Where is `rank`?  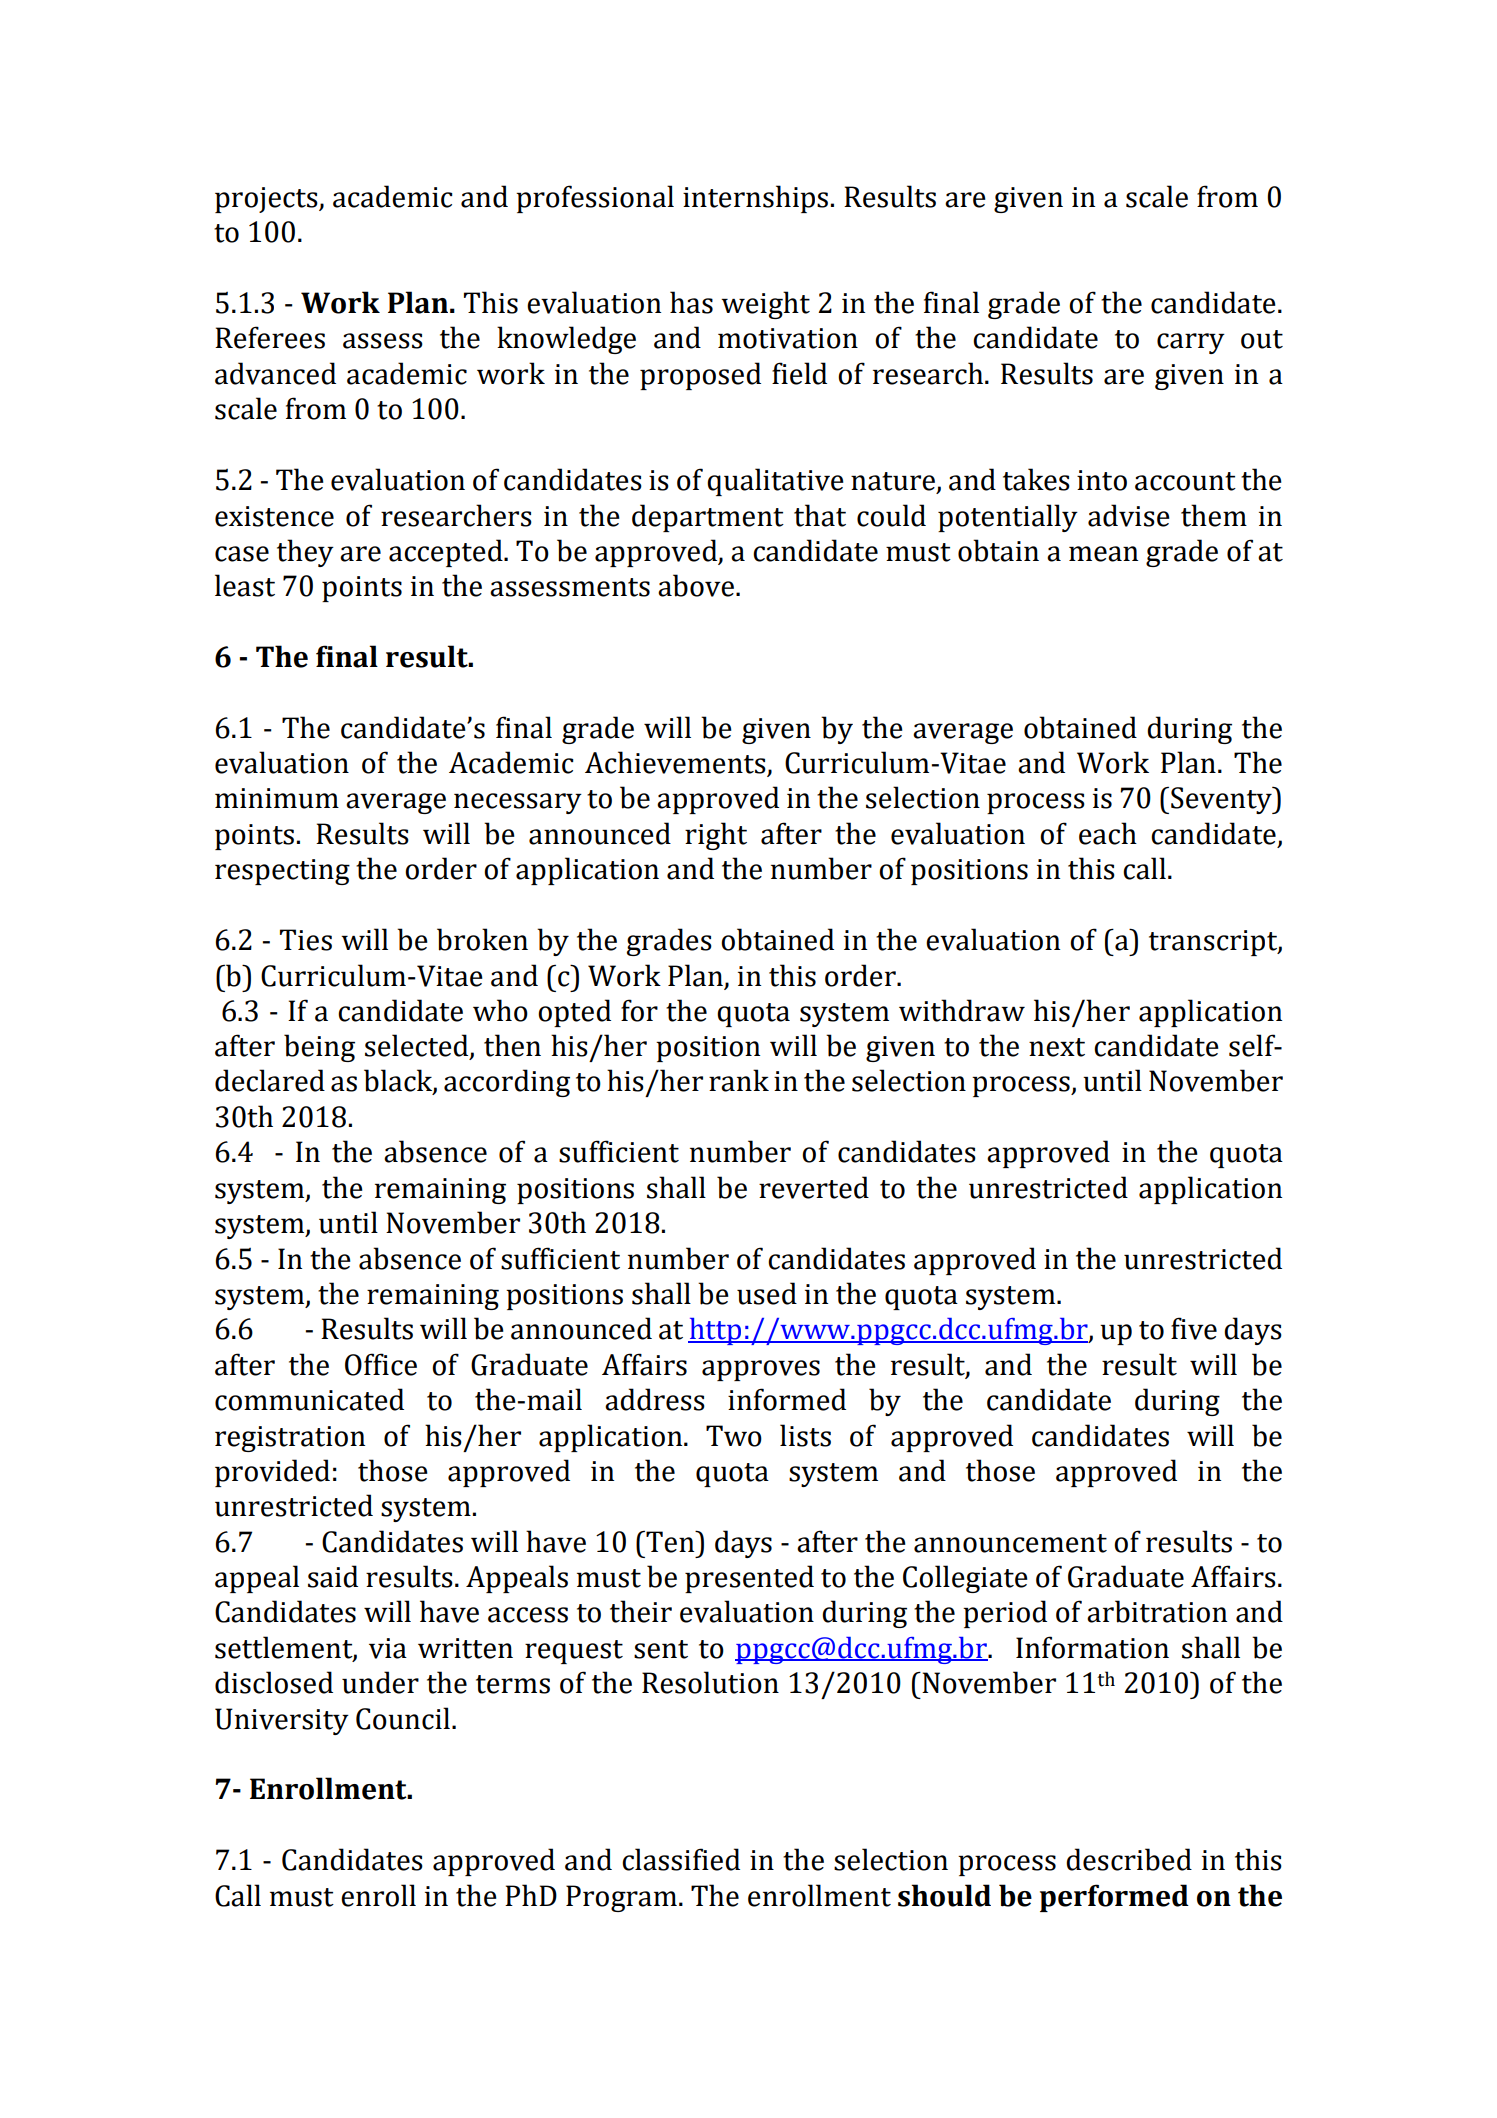 rank is located at coordinates (739, 1080).
